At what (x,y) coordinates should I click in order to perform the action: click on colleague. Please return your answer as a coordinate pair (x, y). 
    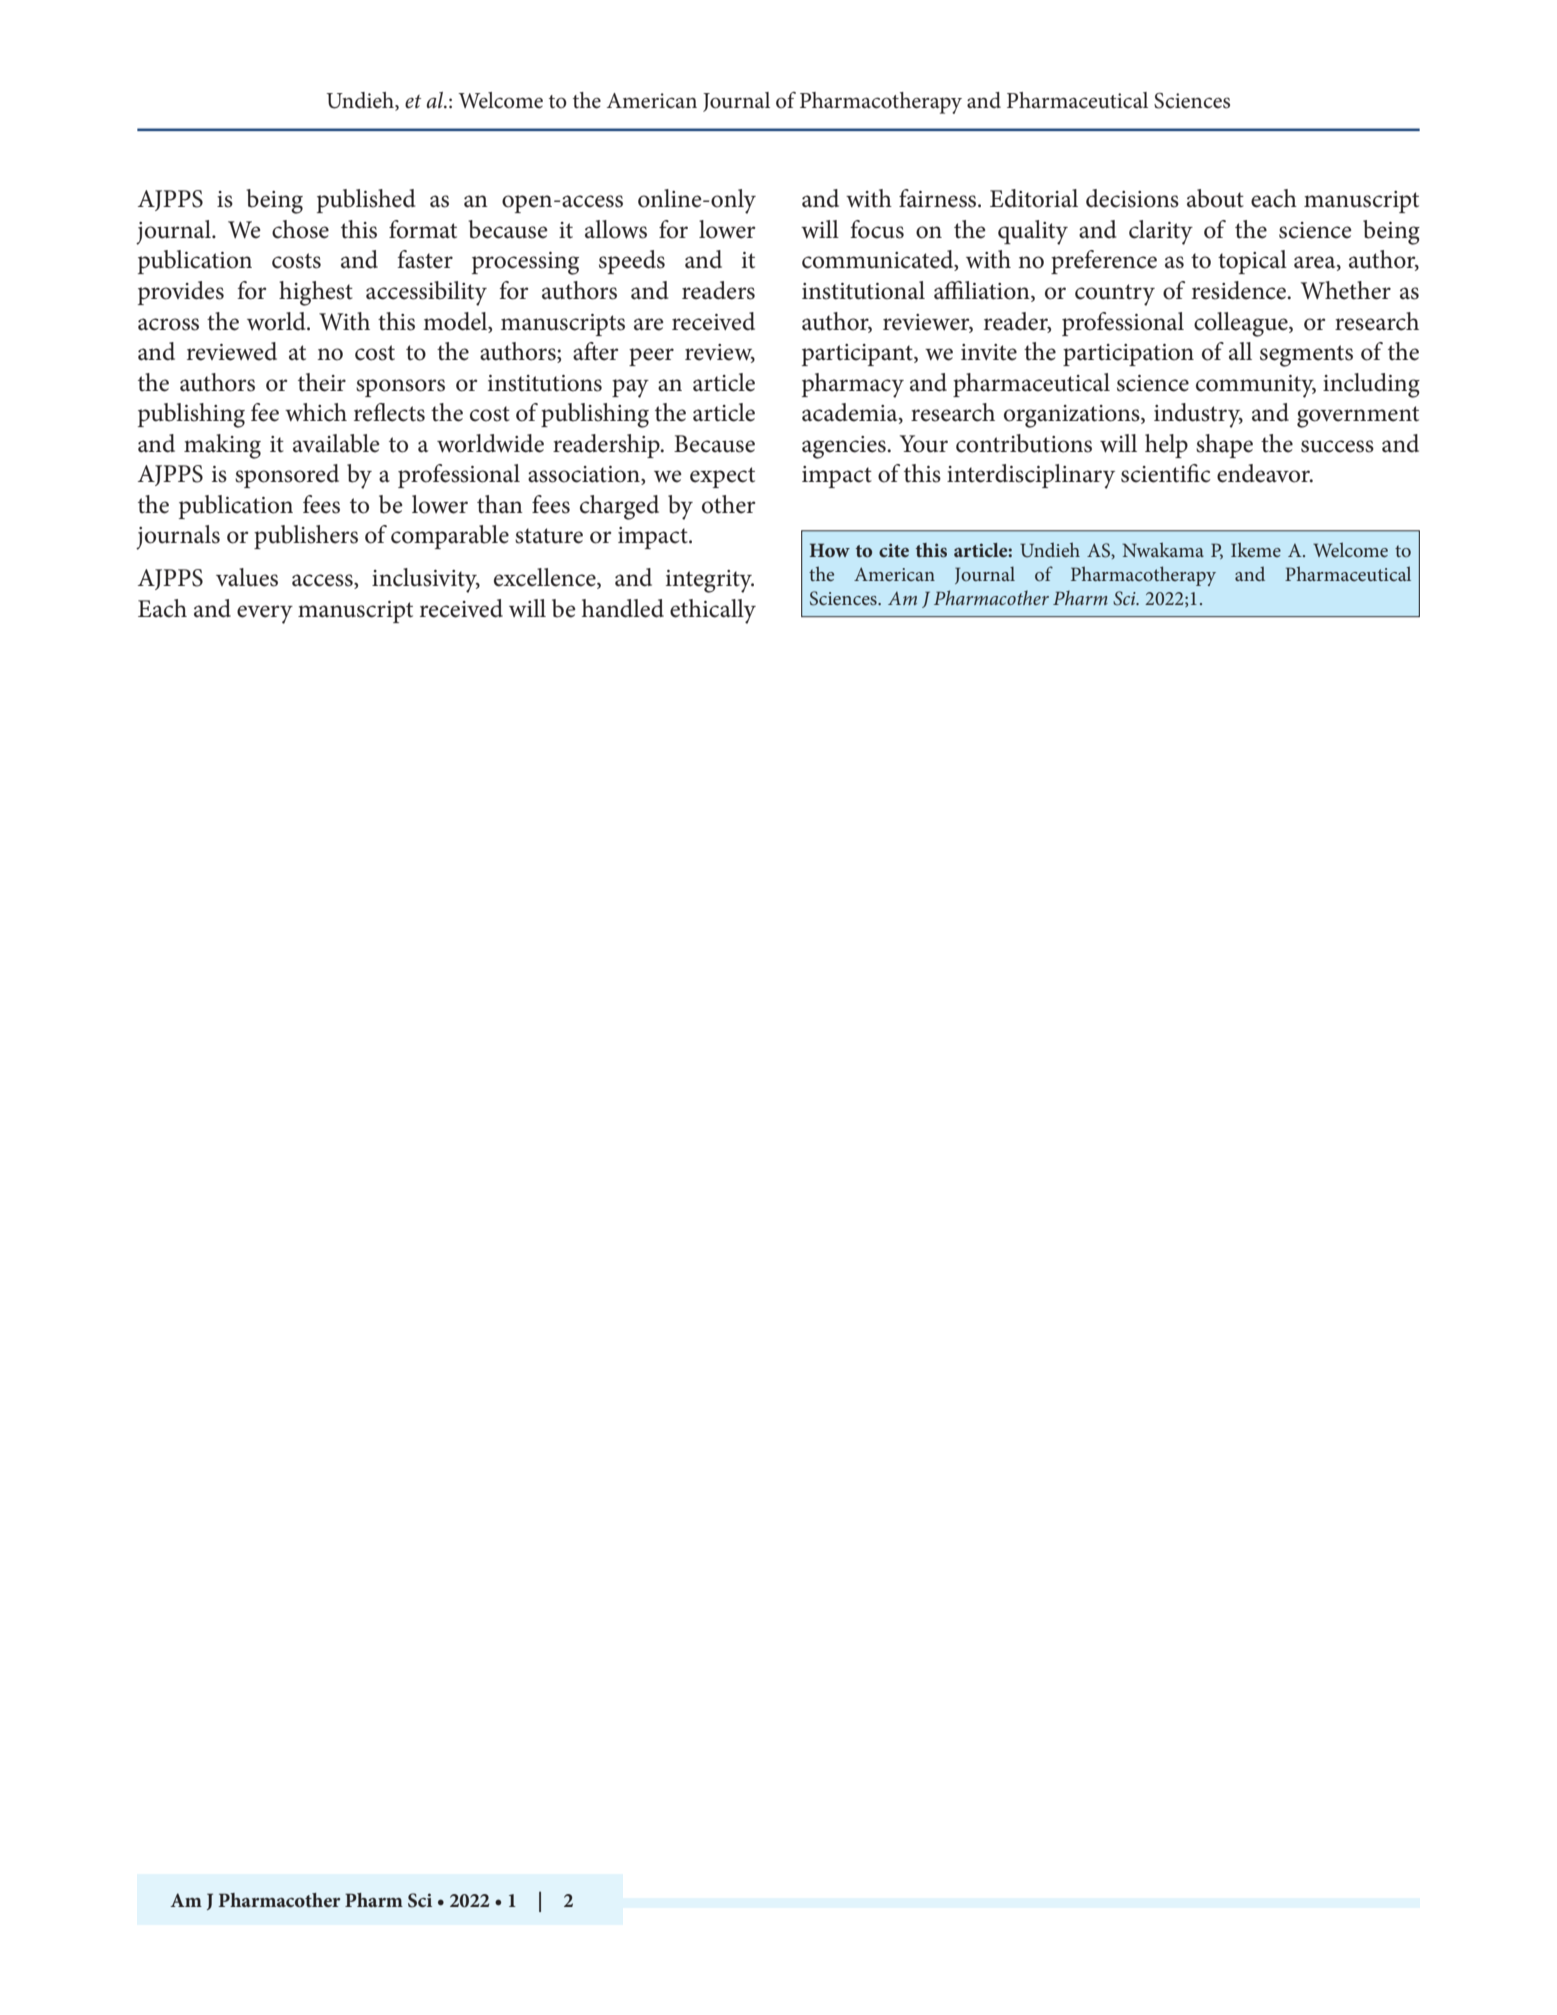
    Looking at the image, I should click on (1242, 324).
